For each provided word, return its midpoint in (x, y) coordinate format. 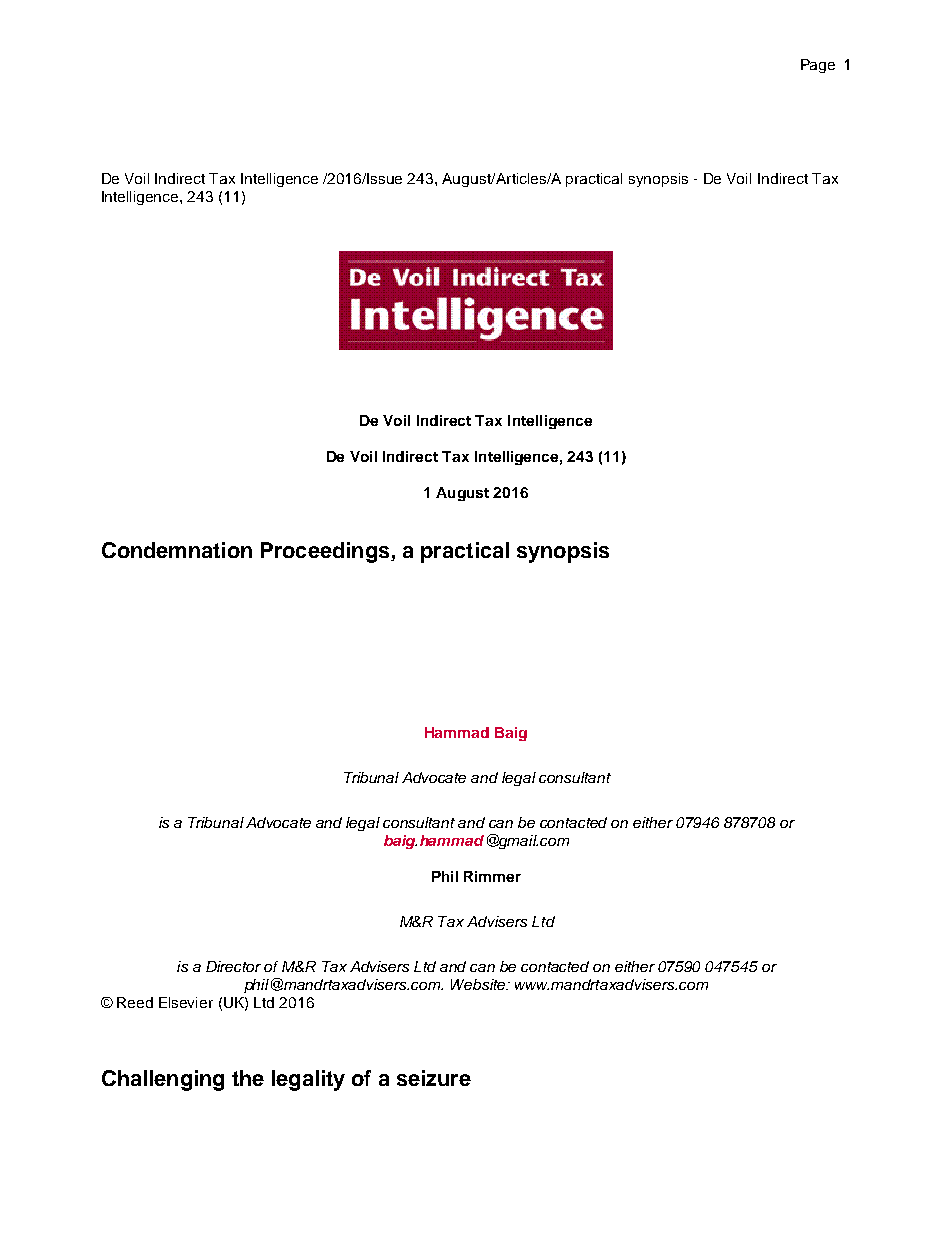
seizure (434, 1078)
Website (479, 984)
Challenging (163, 1080)
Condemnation (177, 550)
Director (233, 966)
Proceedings (326, 552)
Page (818, 66)
